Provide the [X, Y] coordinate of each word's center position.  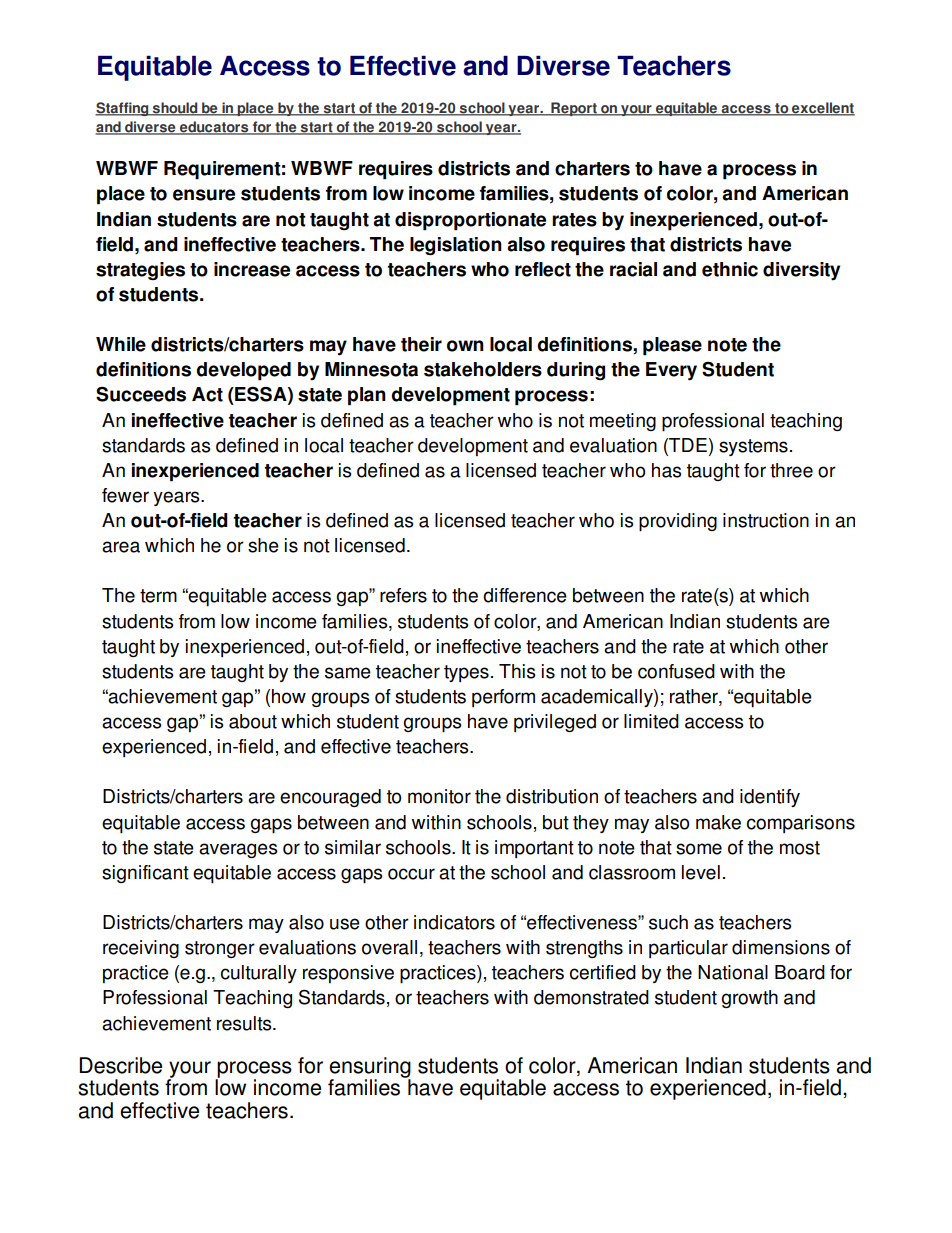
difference [525, 595]
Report [574, 109]
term [158, 596]
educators [214, 128]
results [245, 1023]
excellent [822, 109]
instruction [766, 520]
